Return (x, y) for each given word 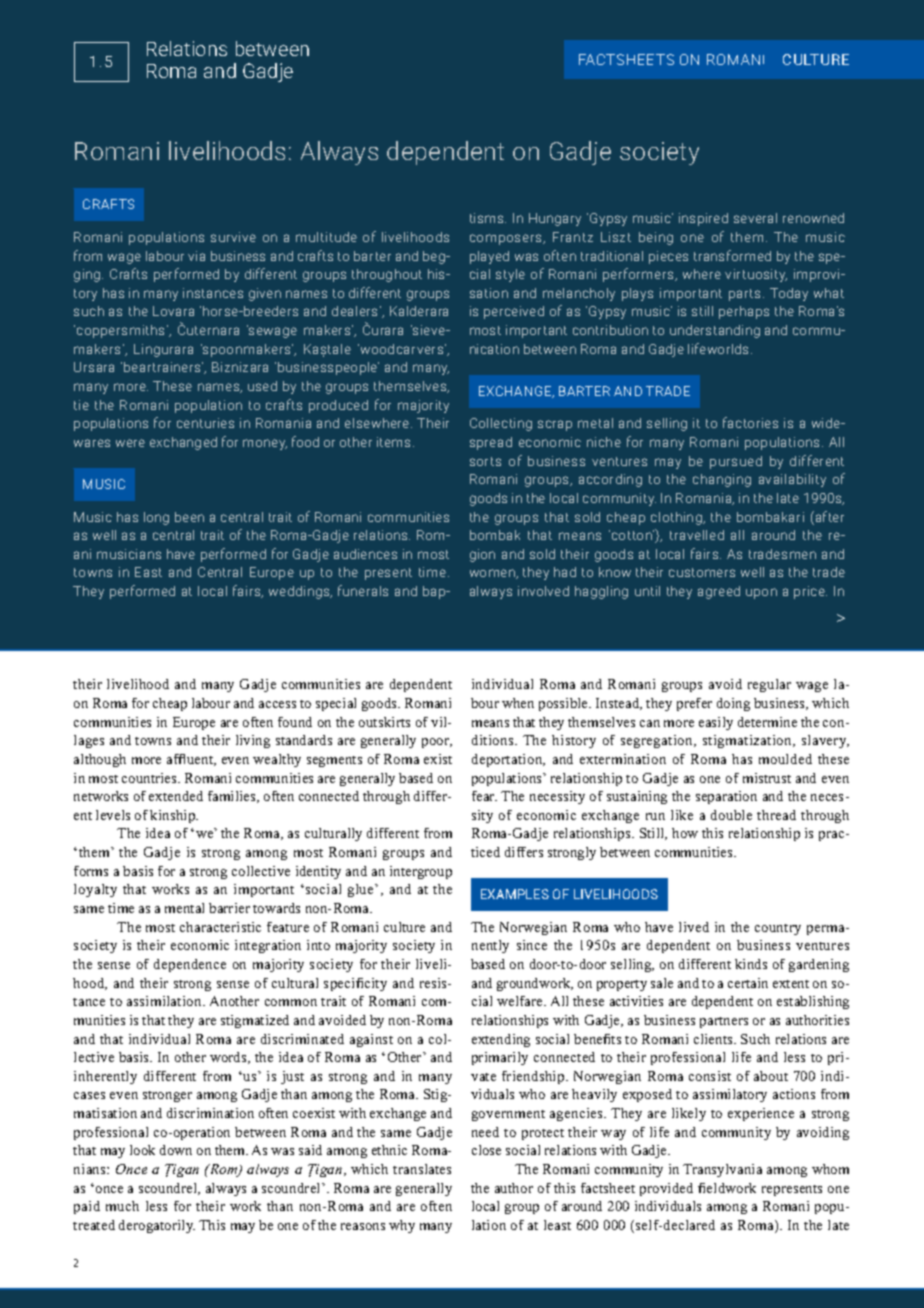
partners (724, 1022)
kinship (174, 816)
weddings (300, 592)
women (493, 574)
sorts (485, 461)
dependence (190, 965)
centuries (205, 423)
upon (761, 593)
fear (484, 796)
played (489, 257)
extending (501, 1040)
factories (750, 422)
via (196, 256)
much (122, 1206)
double (731, 815)
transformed (732, 255)
